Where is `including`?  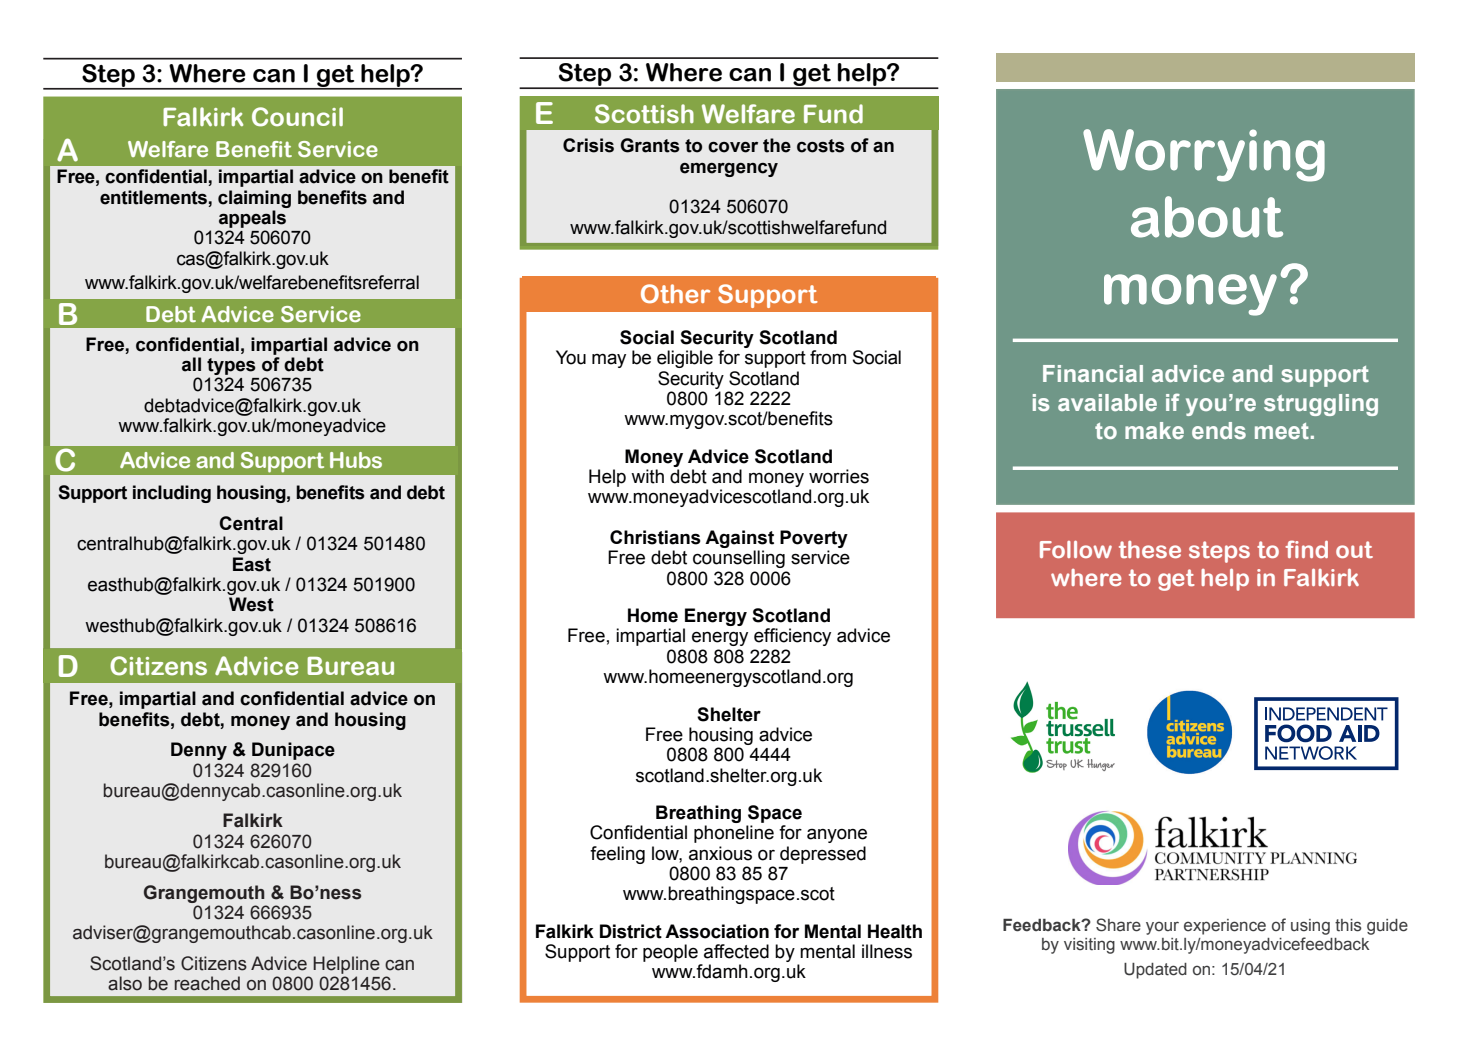 including is located at coordinates (172, 494).
